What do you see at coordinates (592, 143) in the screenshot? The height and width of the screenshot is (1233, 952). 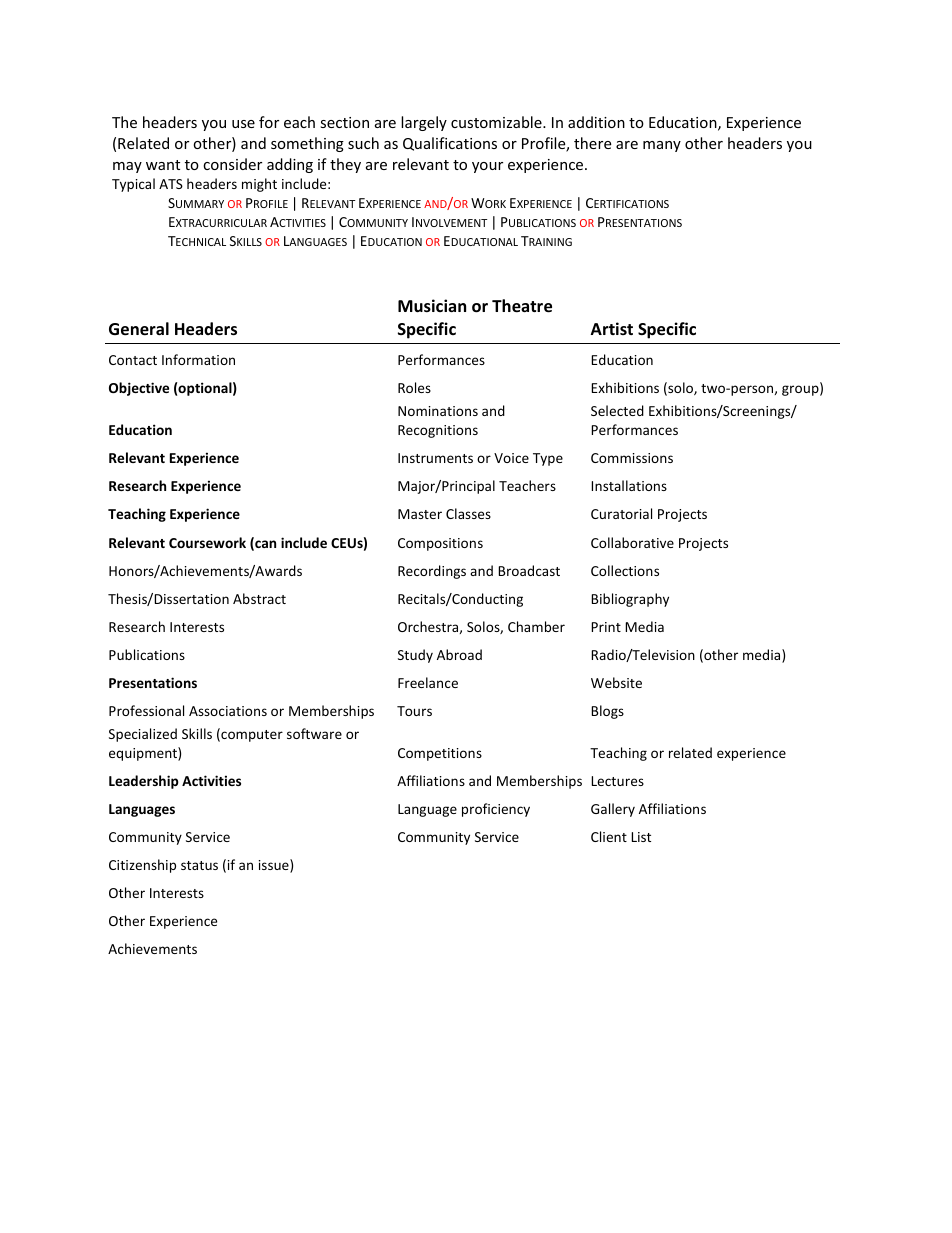 I see `there` at bounding box center [592, 143].
